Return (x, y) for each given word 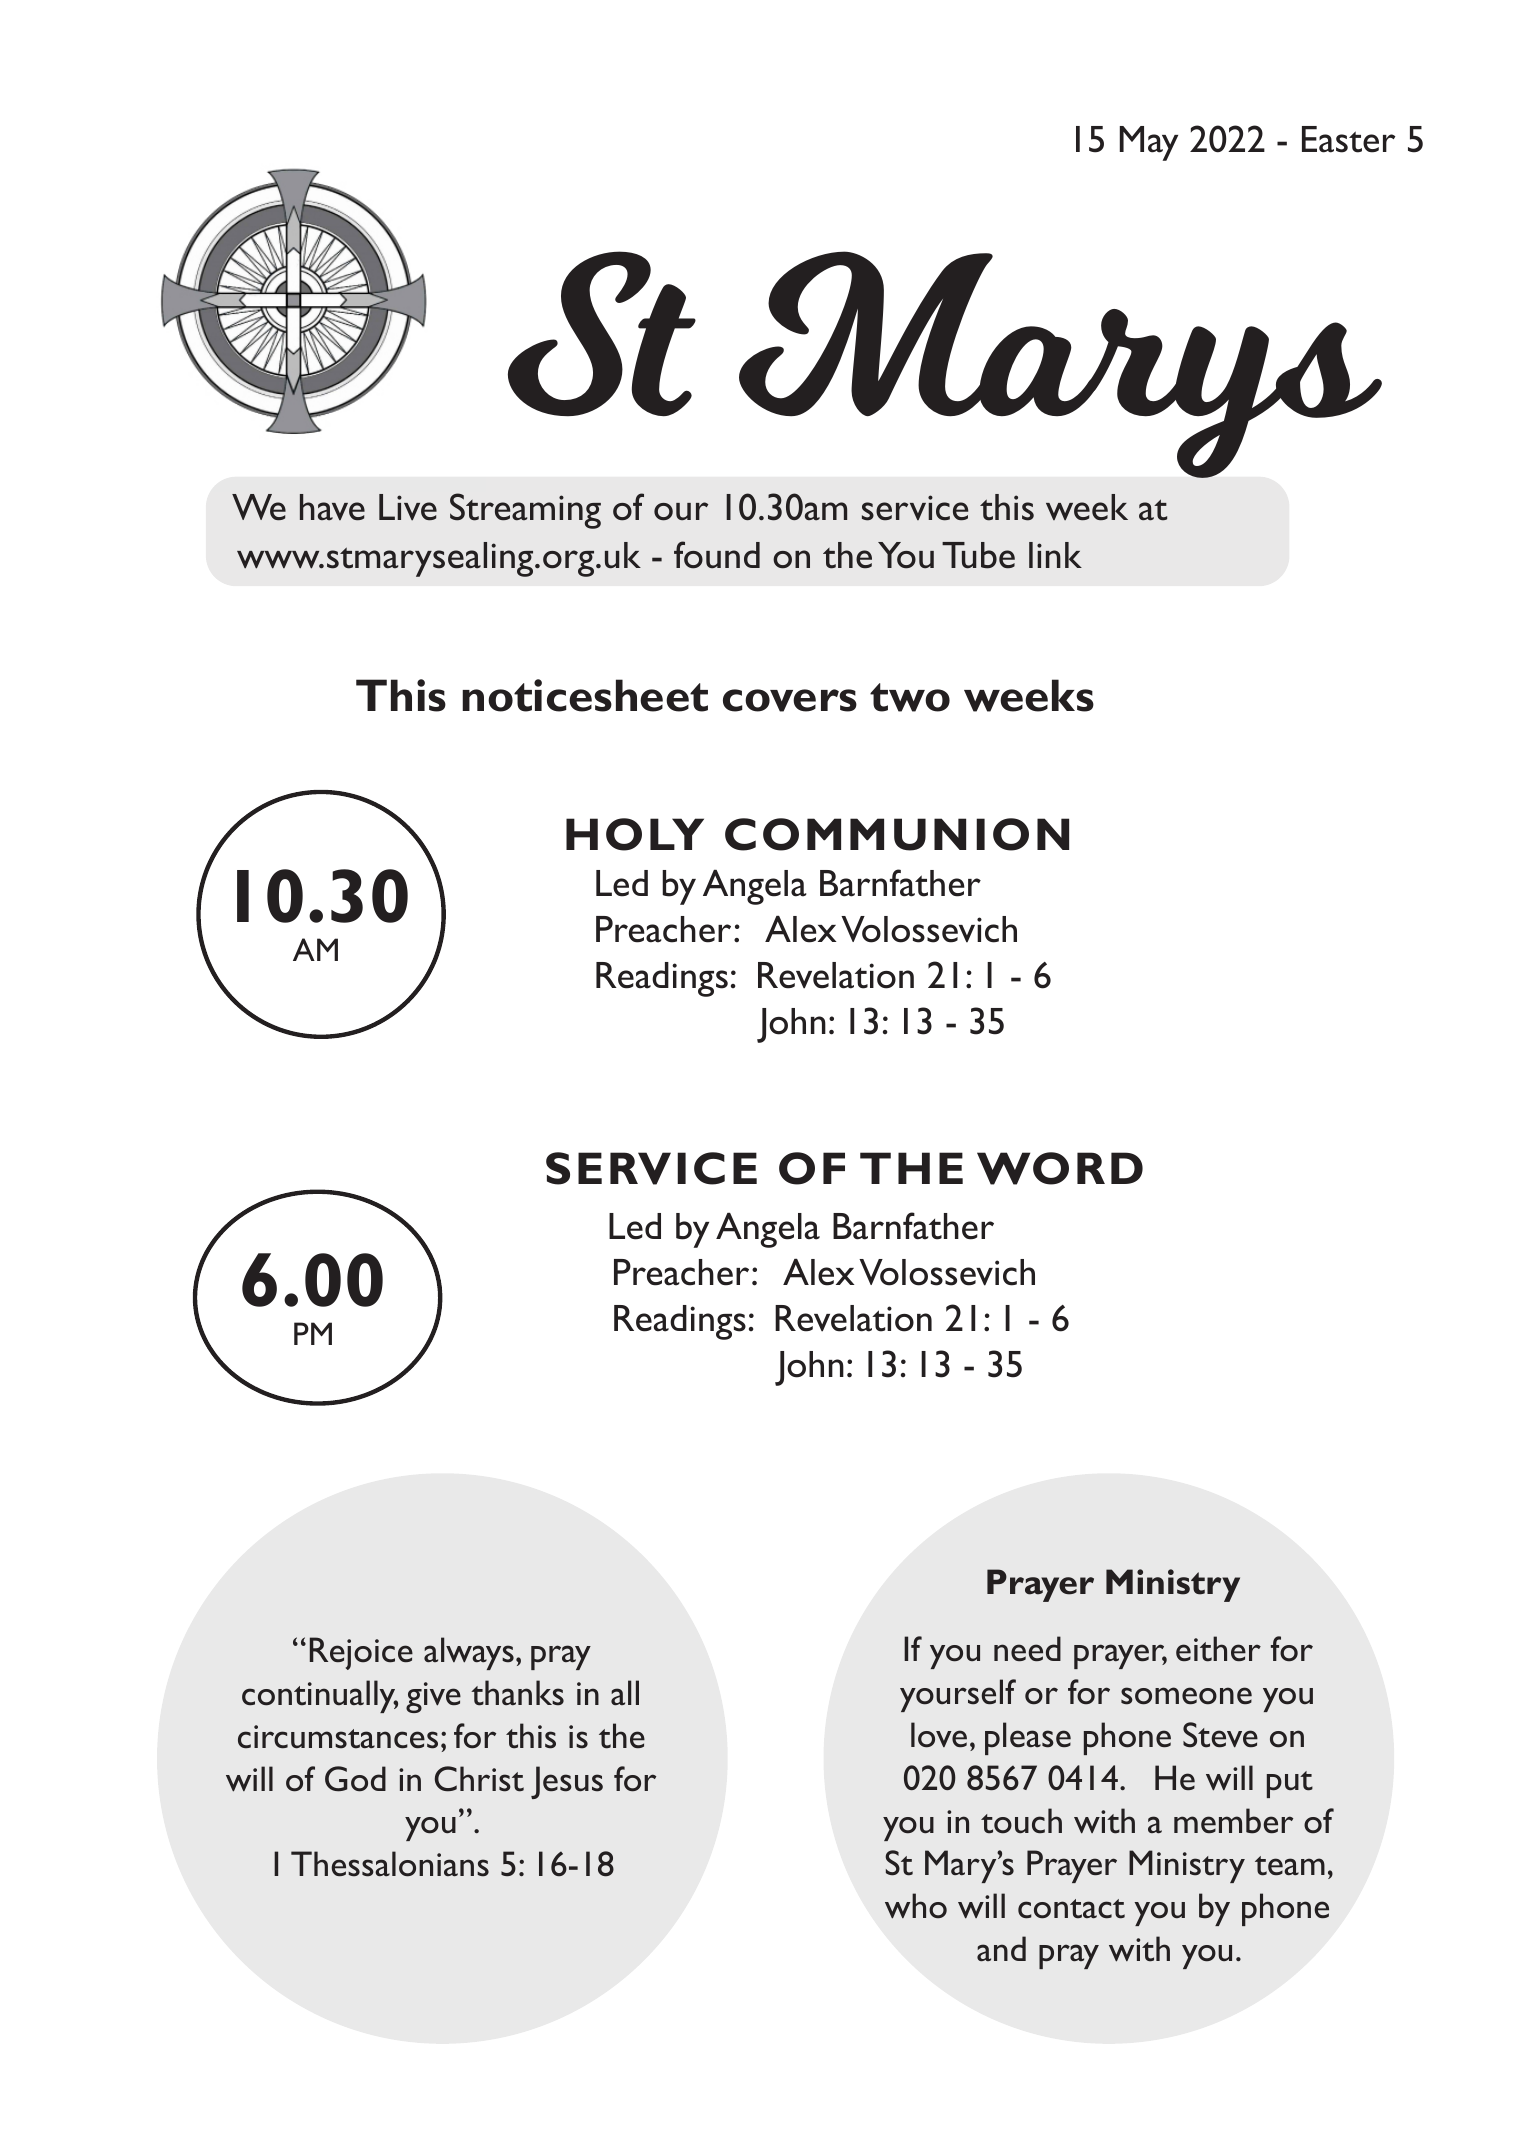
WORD (1060, 1168)
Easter (1348, 139)
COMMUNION (897, 834)
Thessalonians (390, 1864)
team (1290, 1866)
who (916, 1906)
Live (408, 507)
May (1149, 143)
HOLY (635, 834)
